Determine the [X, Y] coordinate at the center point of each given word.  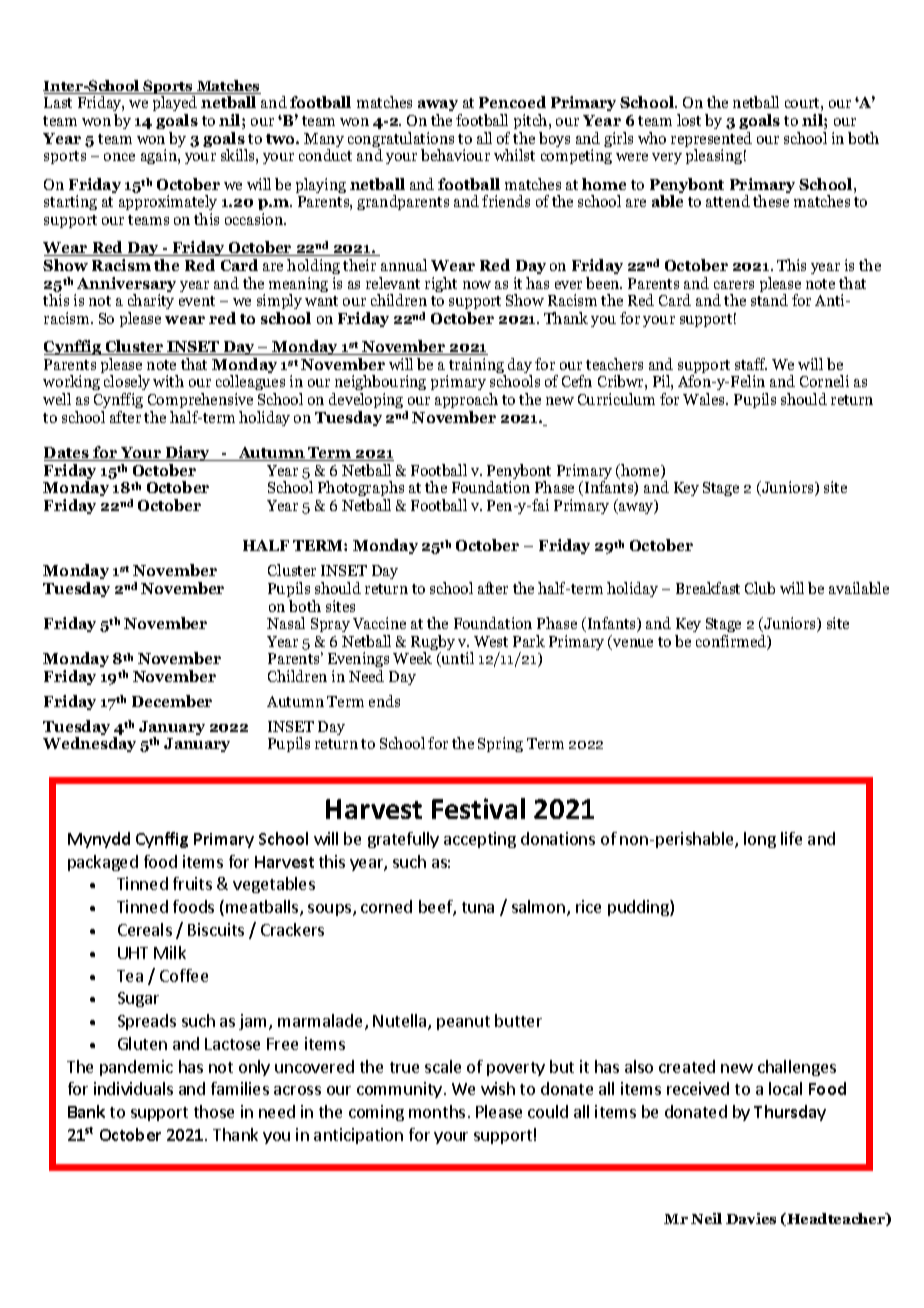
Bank [86, 1111]
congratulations [401, 141]
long [760, 840]
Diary [187, 453]
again [160, 156]
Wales [705, 399]
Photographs [361, 490]
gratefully [403, 840]
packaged [103, 863]
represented [711, 141]
